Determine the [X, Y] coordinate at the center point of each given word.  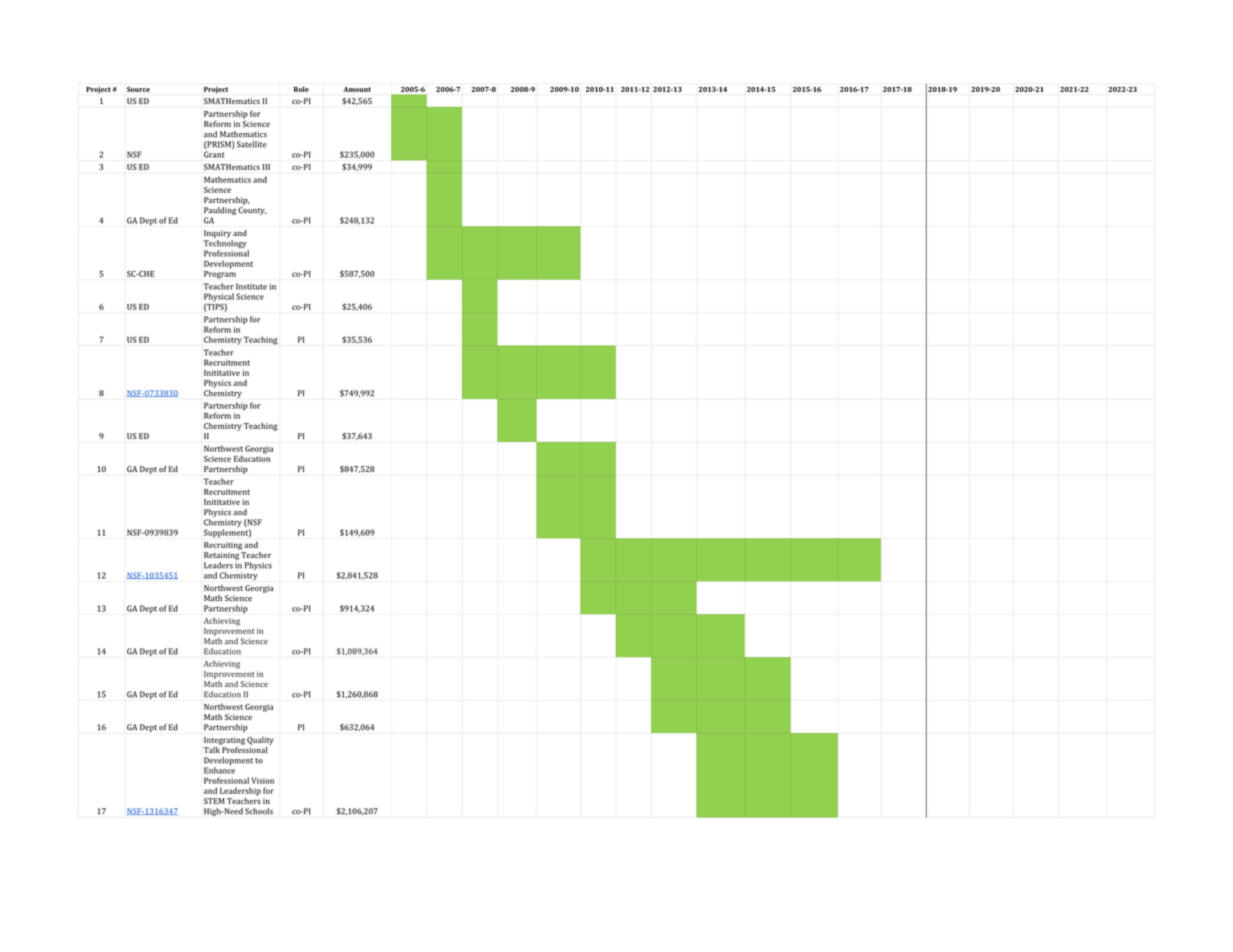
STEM [214, 801]
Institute [251, 286]
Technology [226, 245]
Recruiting [223, 546]
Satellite [252, 144]
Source [138, 89]
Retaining [221, 556]
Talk [213, 748]
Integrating [224, 741]
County [252, 211]
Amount [357, 89]
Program [220, 273]
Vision [263, 780]
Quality [260, 741]
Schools [259, 811]
